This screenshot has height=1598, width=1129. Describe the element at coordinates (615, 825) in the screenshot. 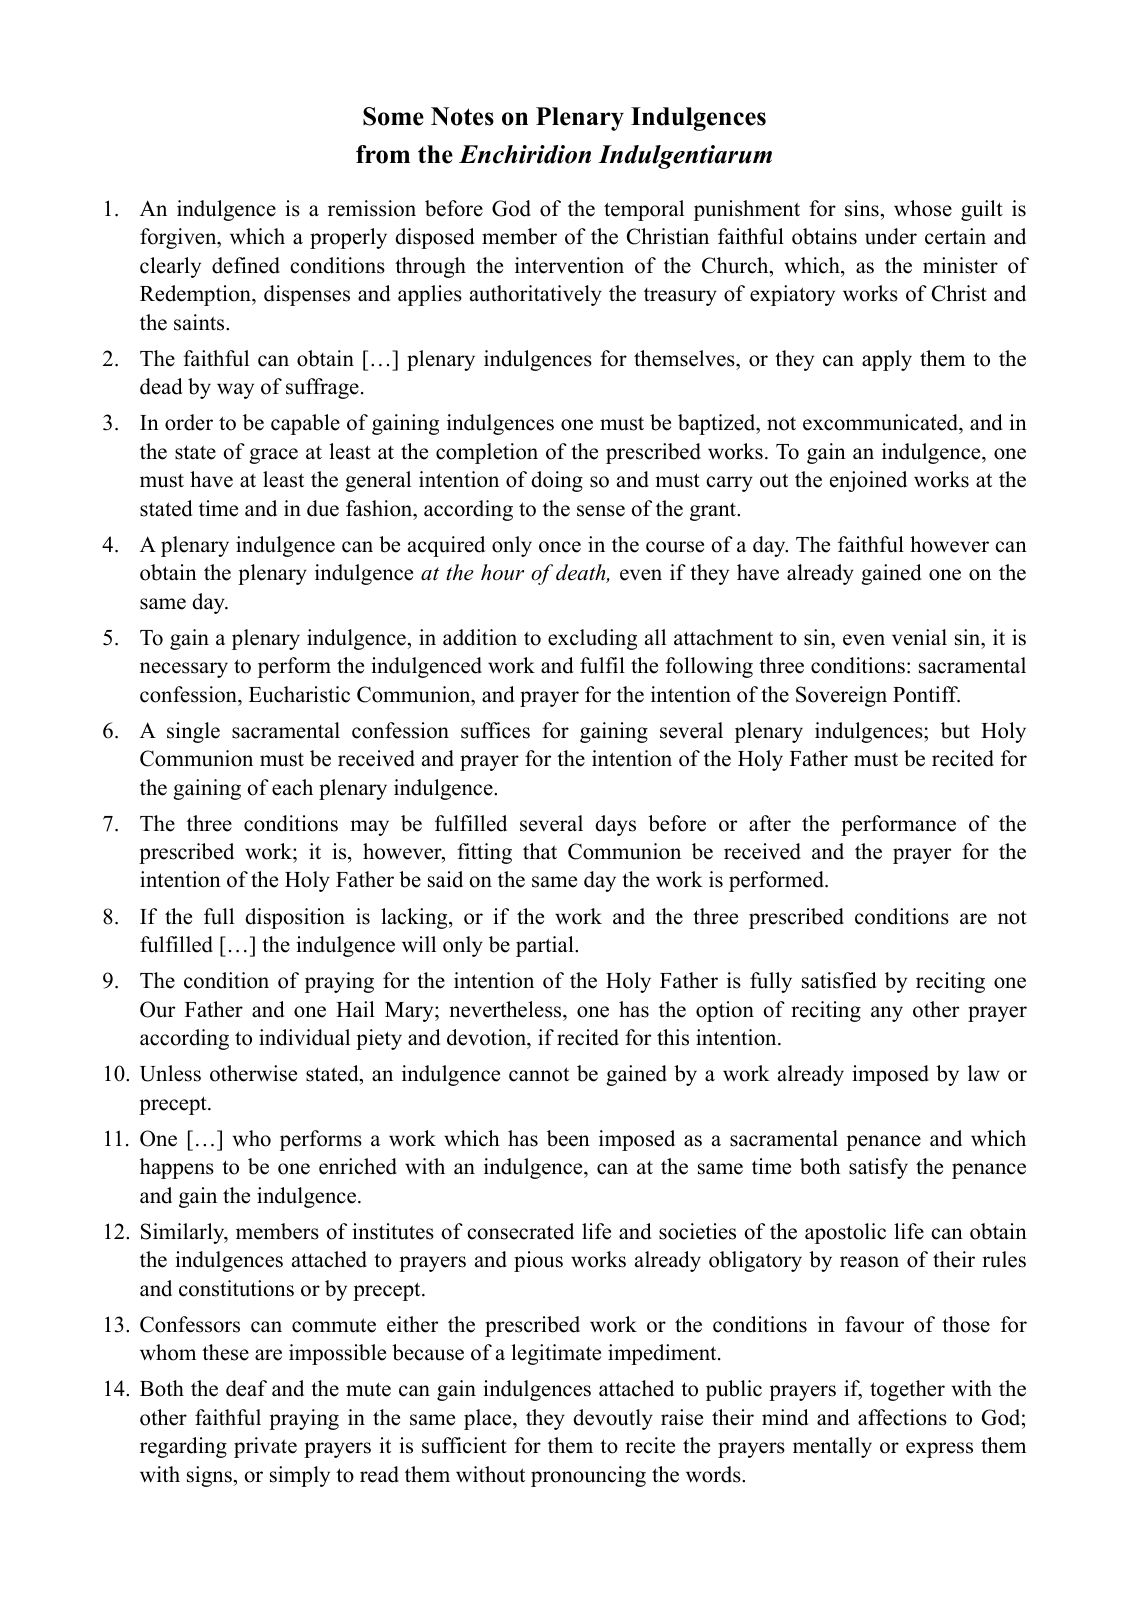

I see `days` at that location.
